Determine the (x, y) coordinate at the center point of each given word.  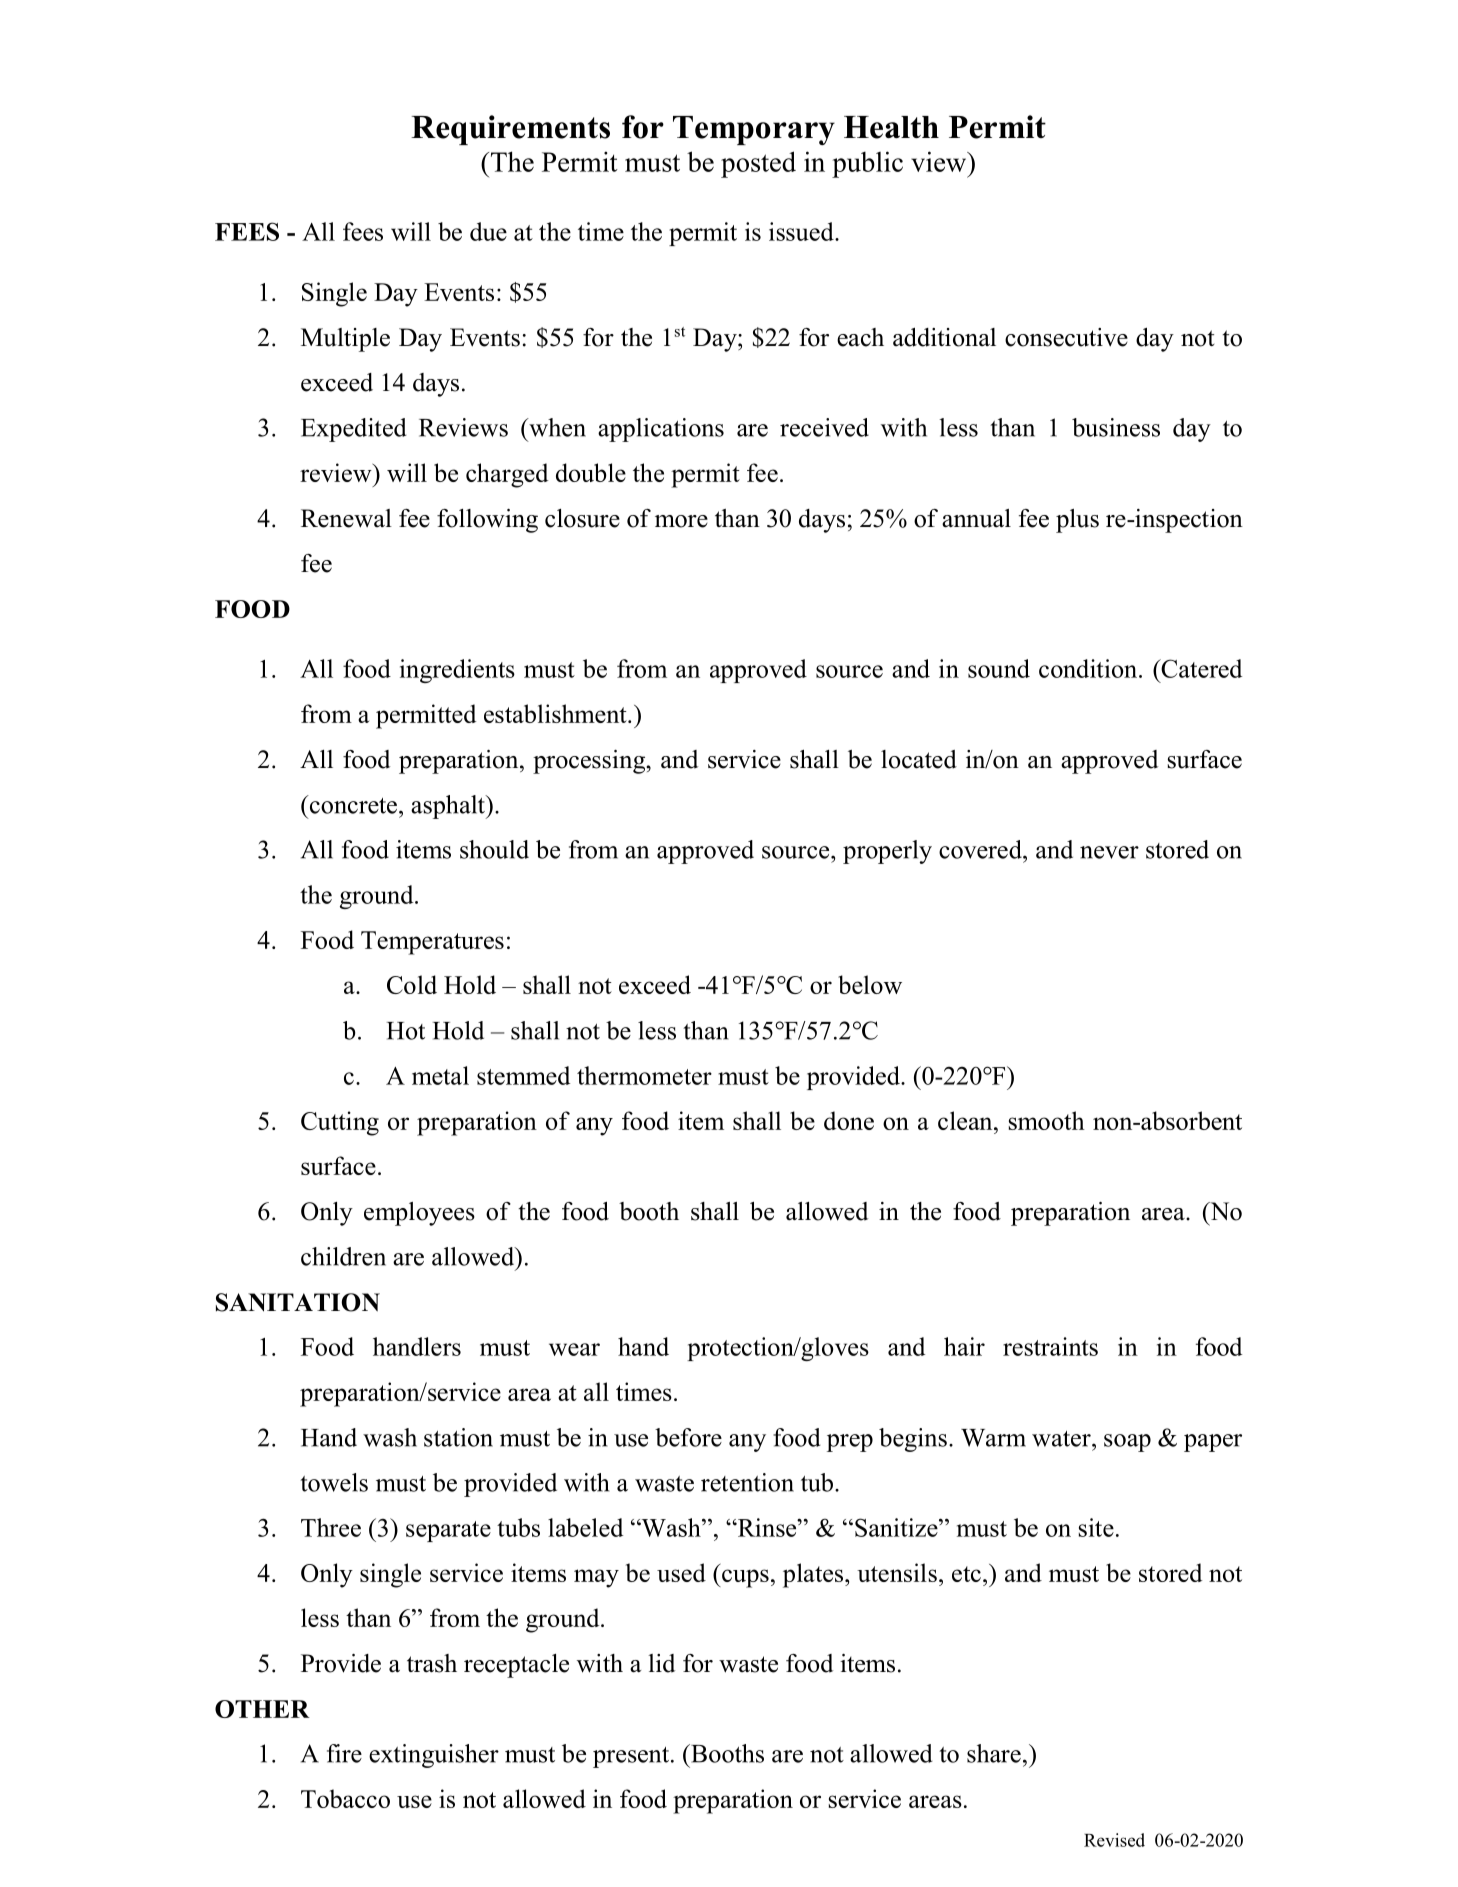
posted (758, 164)
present (632, 1757)
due (488, 231)
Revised (1114, 1840)
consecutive (1066, 337)
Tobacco (345, 1798)
